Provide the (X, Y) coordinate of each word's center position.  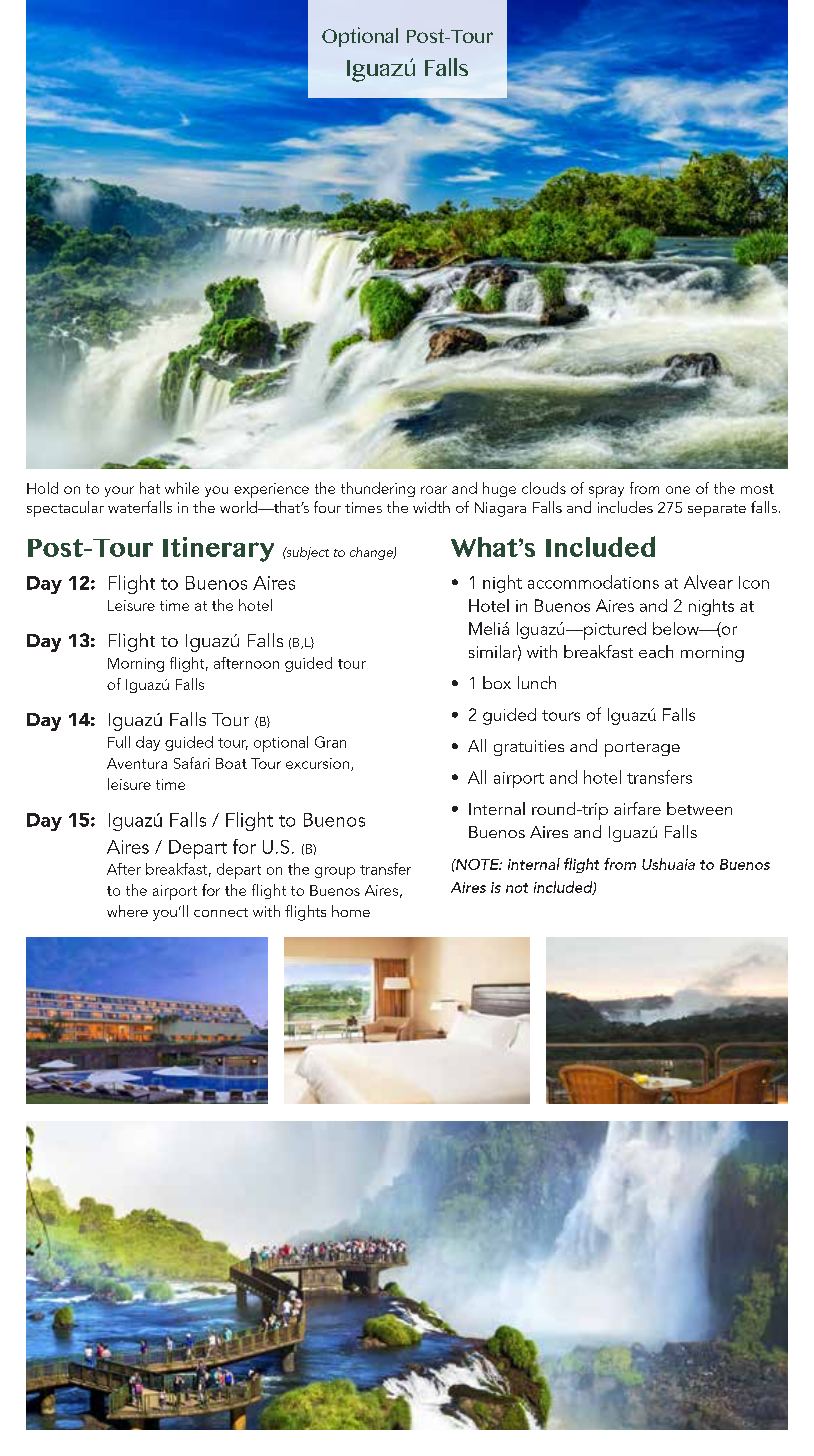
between (699, 808)
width (431, 507)
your (119, 491)
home (351, 911)
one (678, 490)
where (127, 911)
